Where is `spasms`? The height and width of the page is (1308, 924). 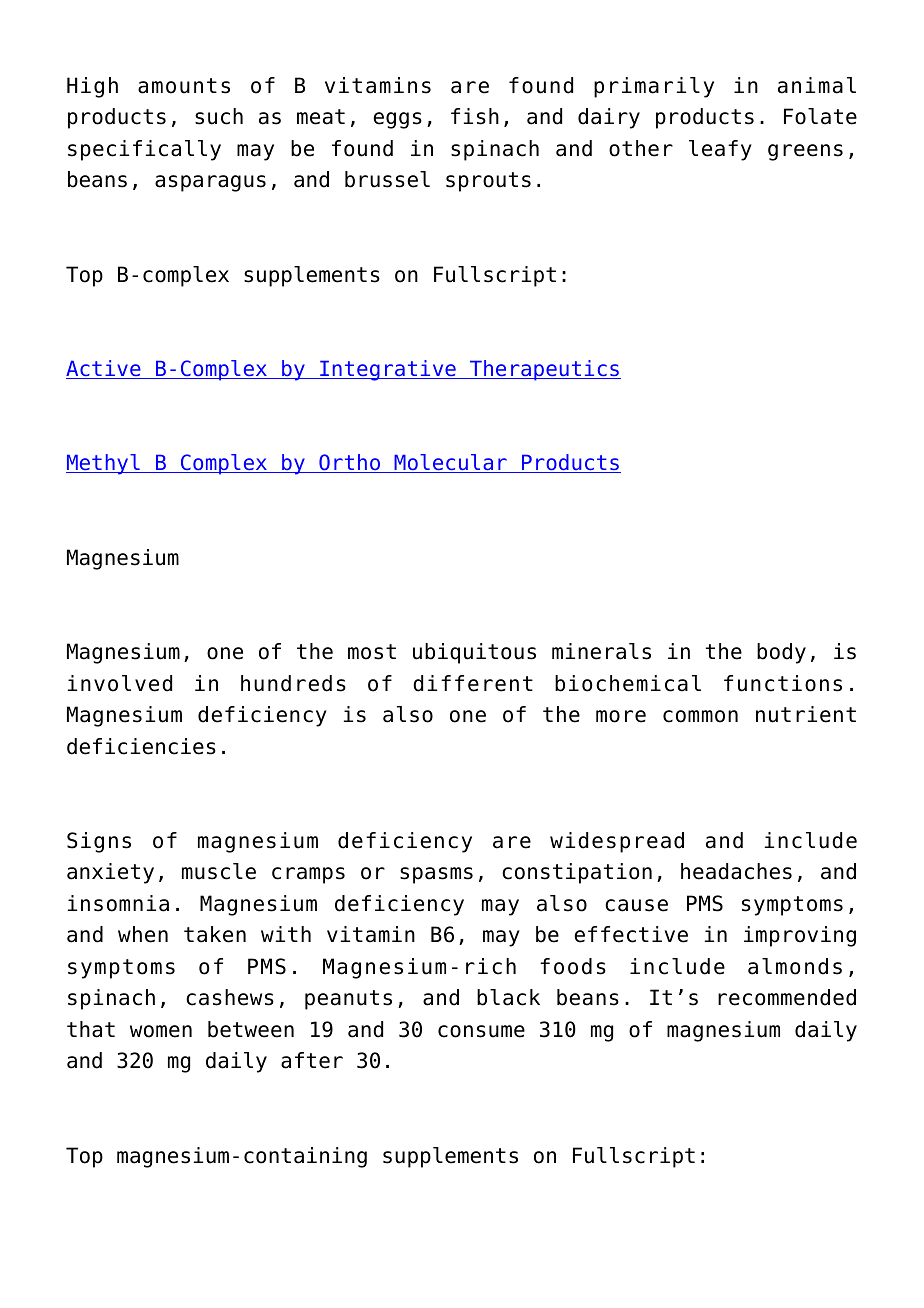 spasms is located at coordinates (436, 875).
